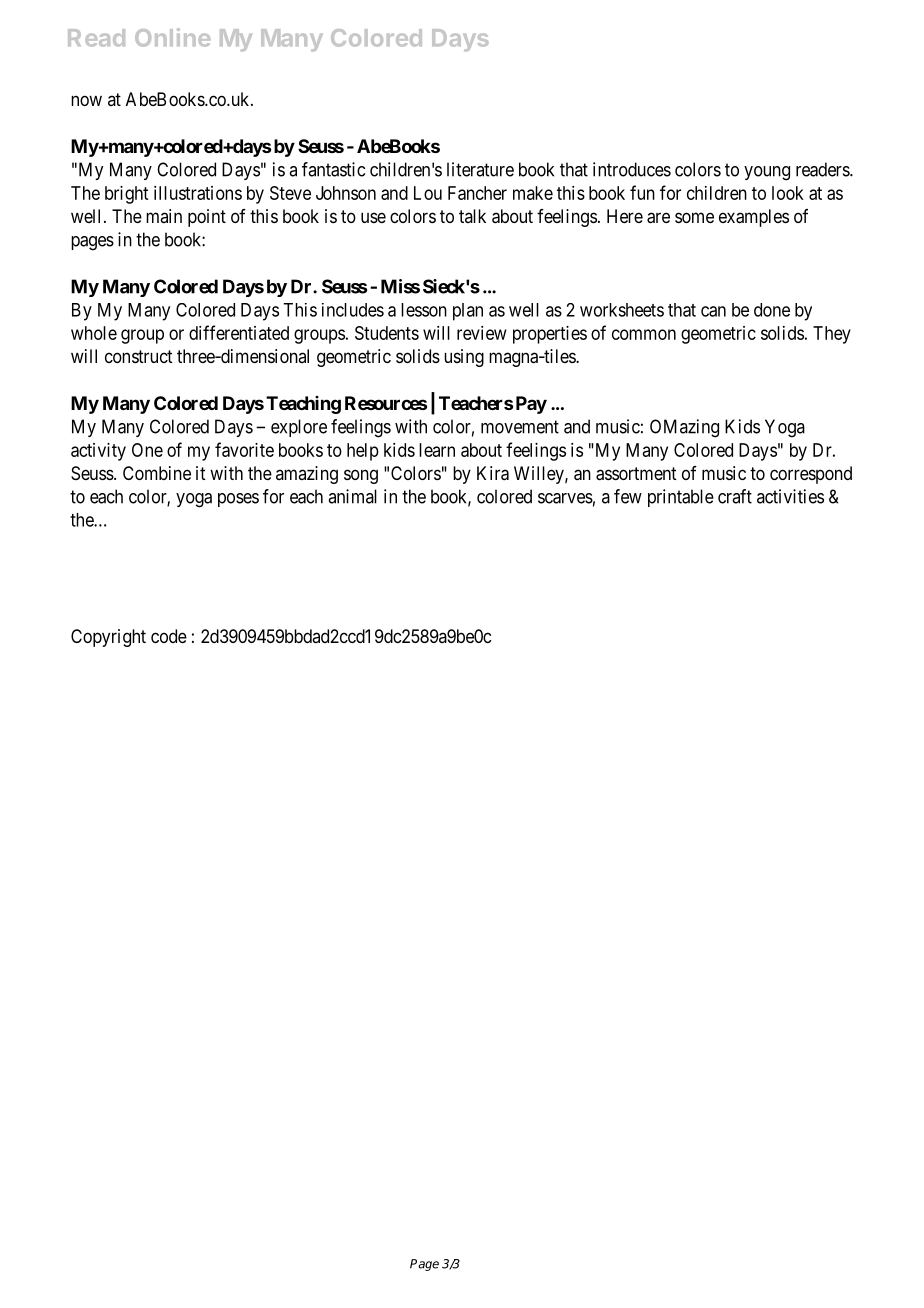  What do you see at coordinates (169, 636) in the screenshot?
I see `code` at bounding box center [169, 636].
